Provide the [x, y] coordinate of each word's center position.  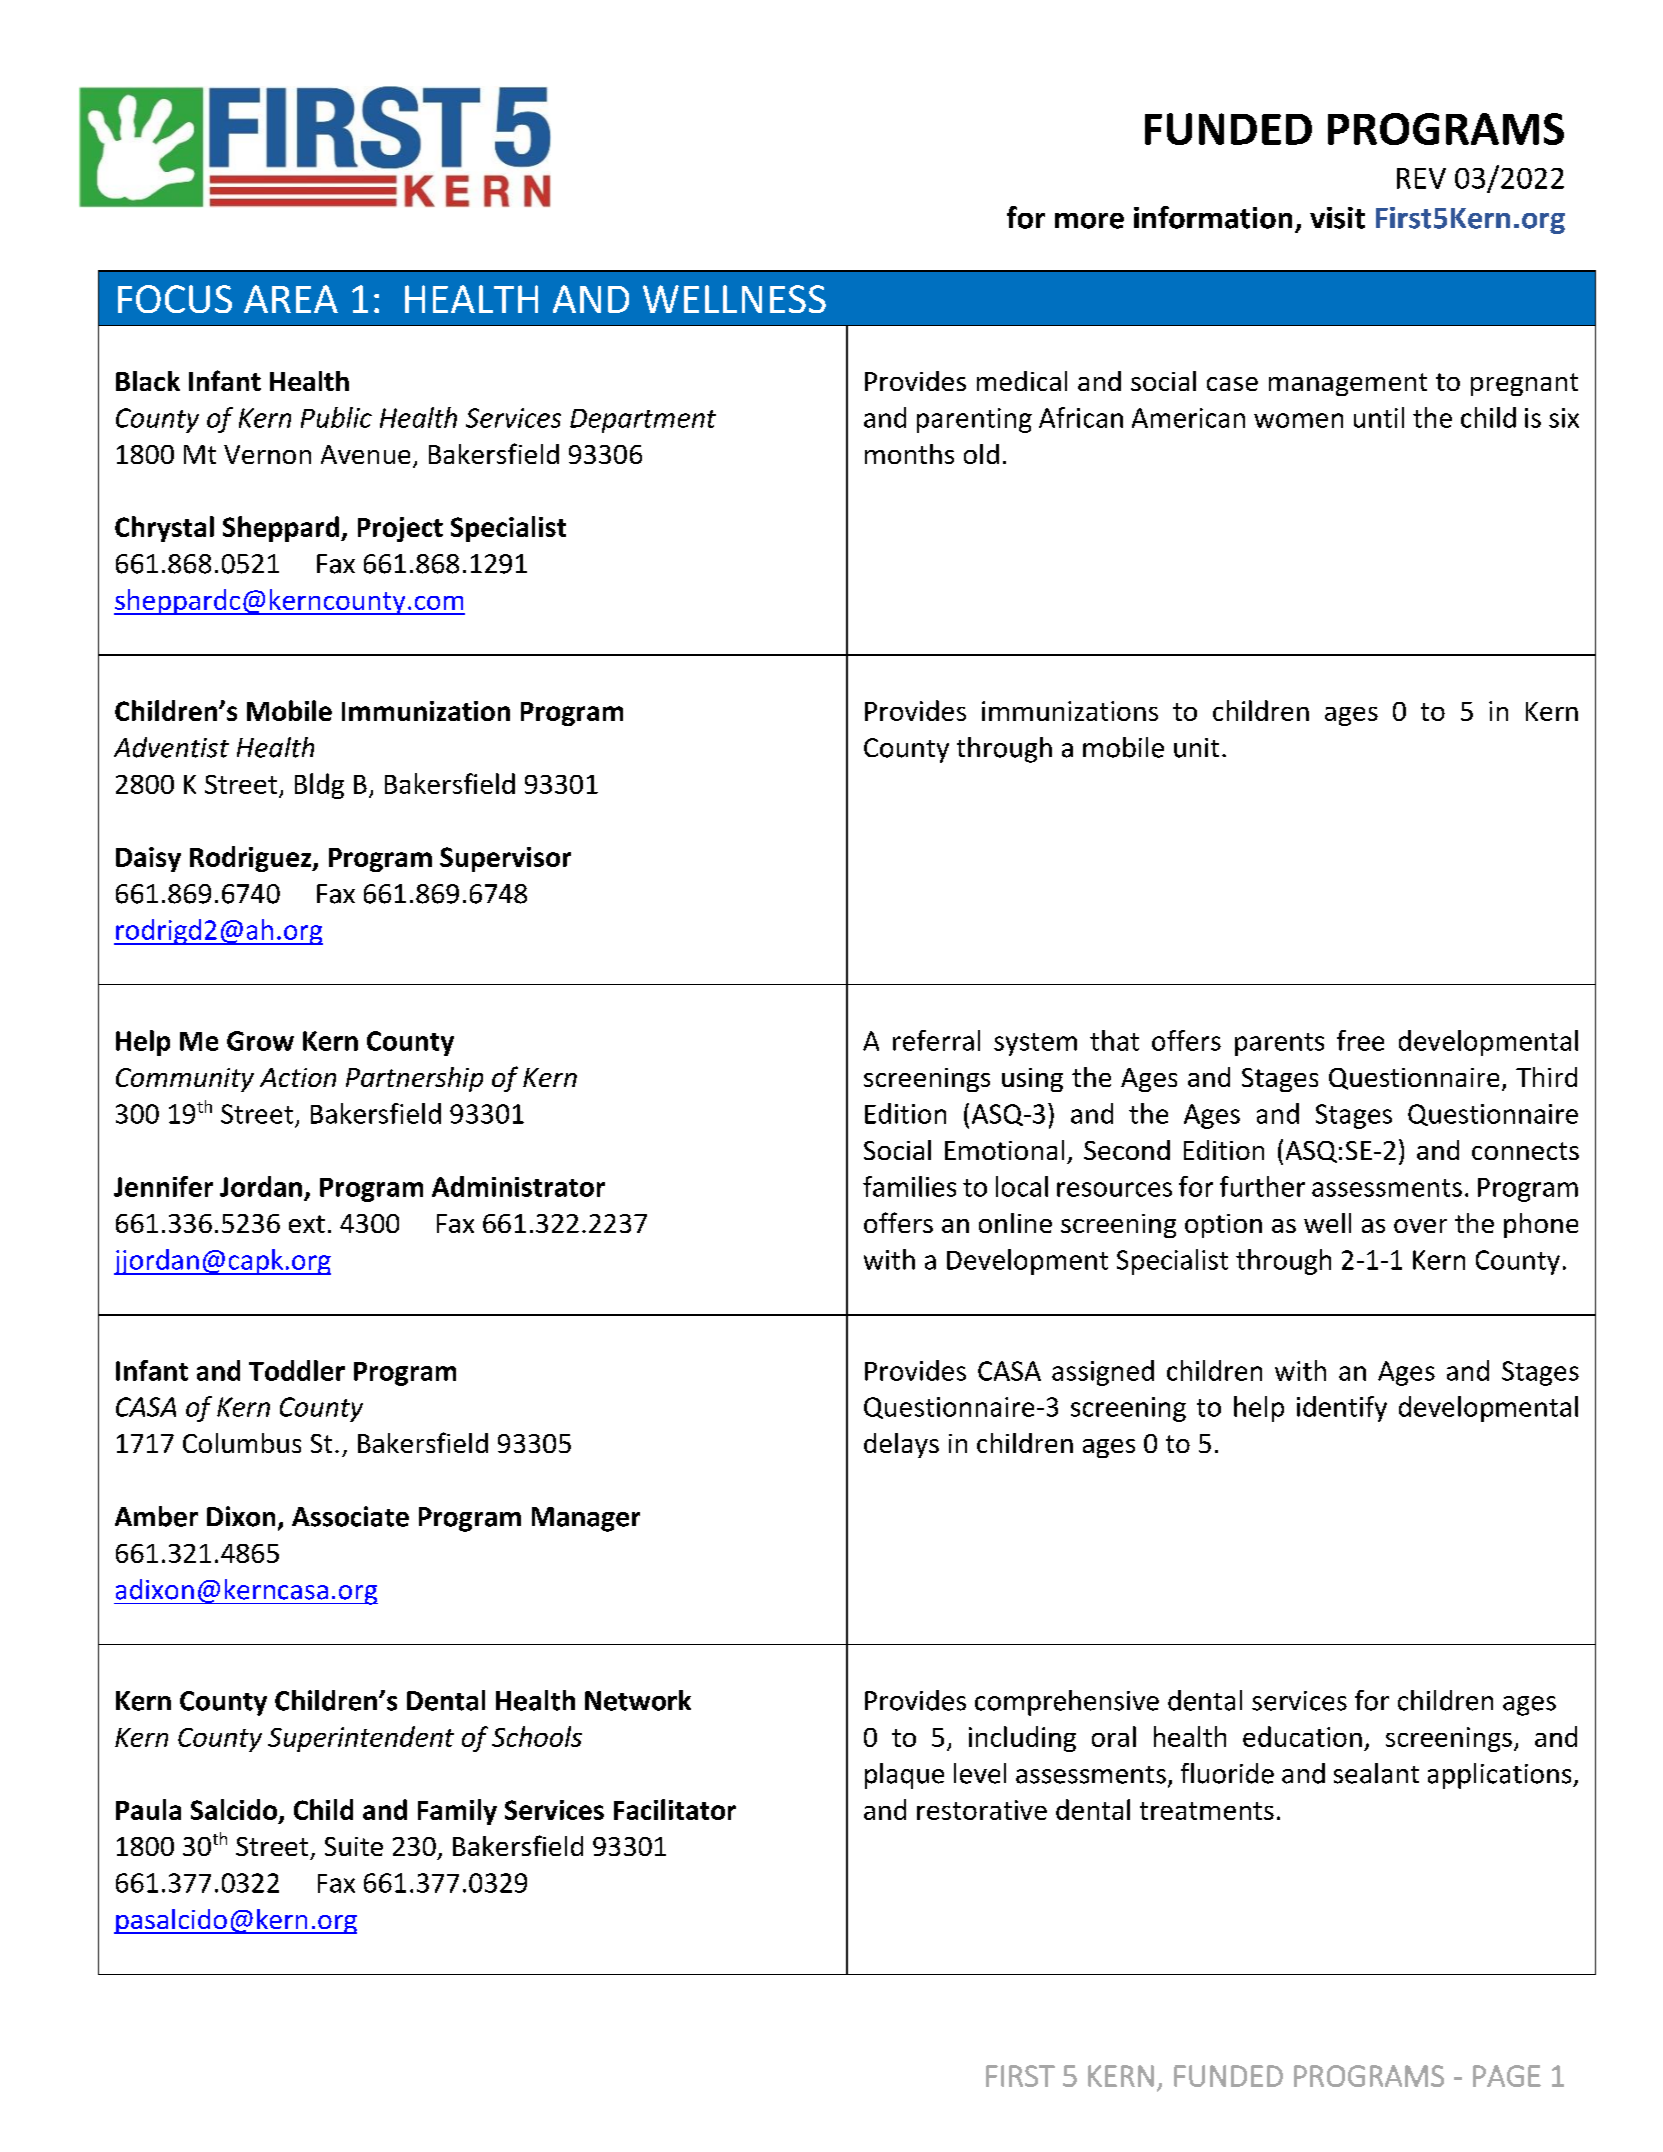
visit [1337, 218]
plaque [904, 1776]
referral [936, 1040]
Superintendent [361, 1739]
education [1302, 1736]
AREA [291, 299]
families [909, 1186]
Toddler [297, 1370]
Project [400, 529]
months [909, 454]
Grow [260, 1041]
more [1089, 221]
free [1360, 1040]
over [1420, 1226]
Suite [354, 1846]
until [1379, 417]
